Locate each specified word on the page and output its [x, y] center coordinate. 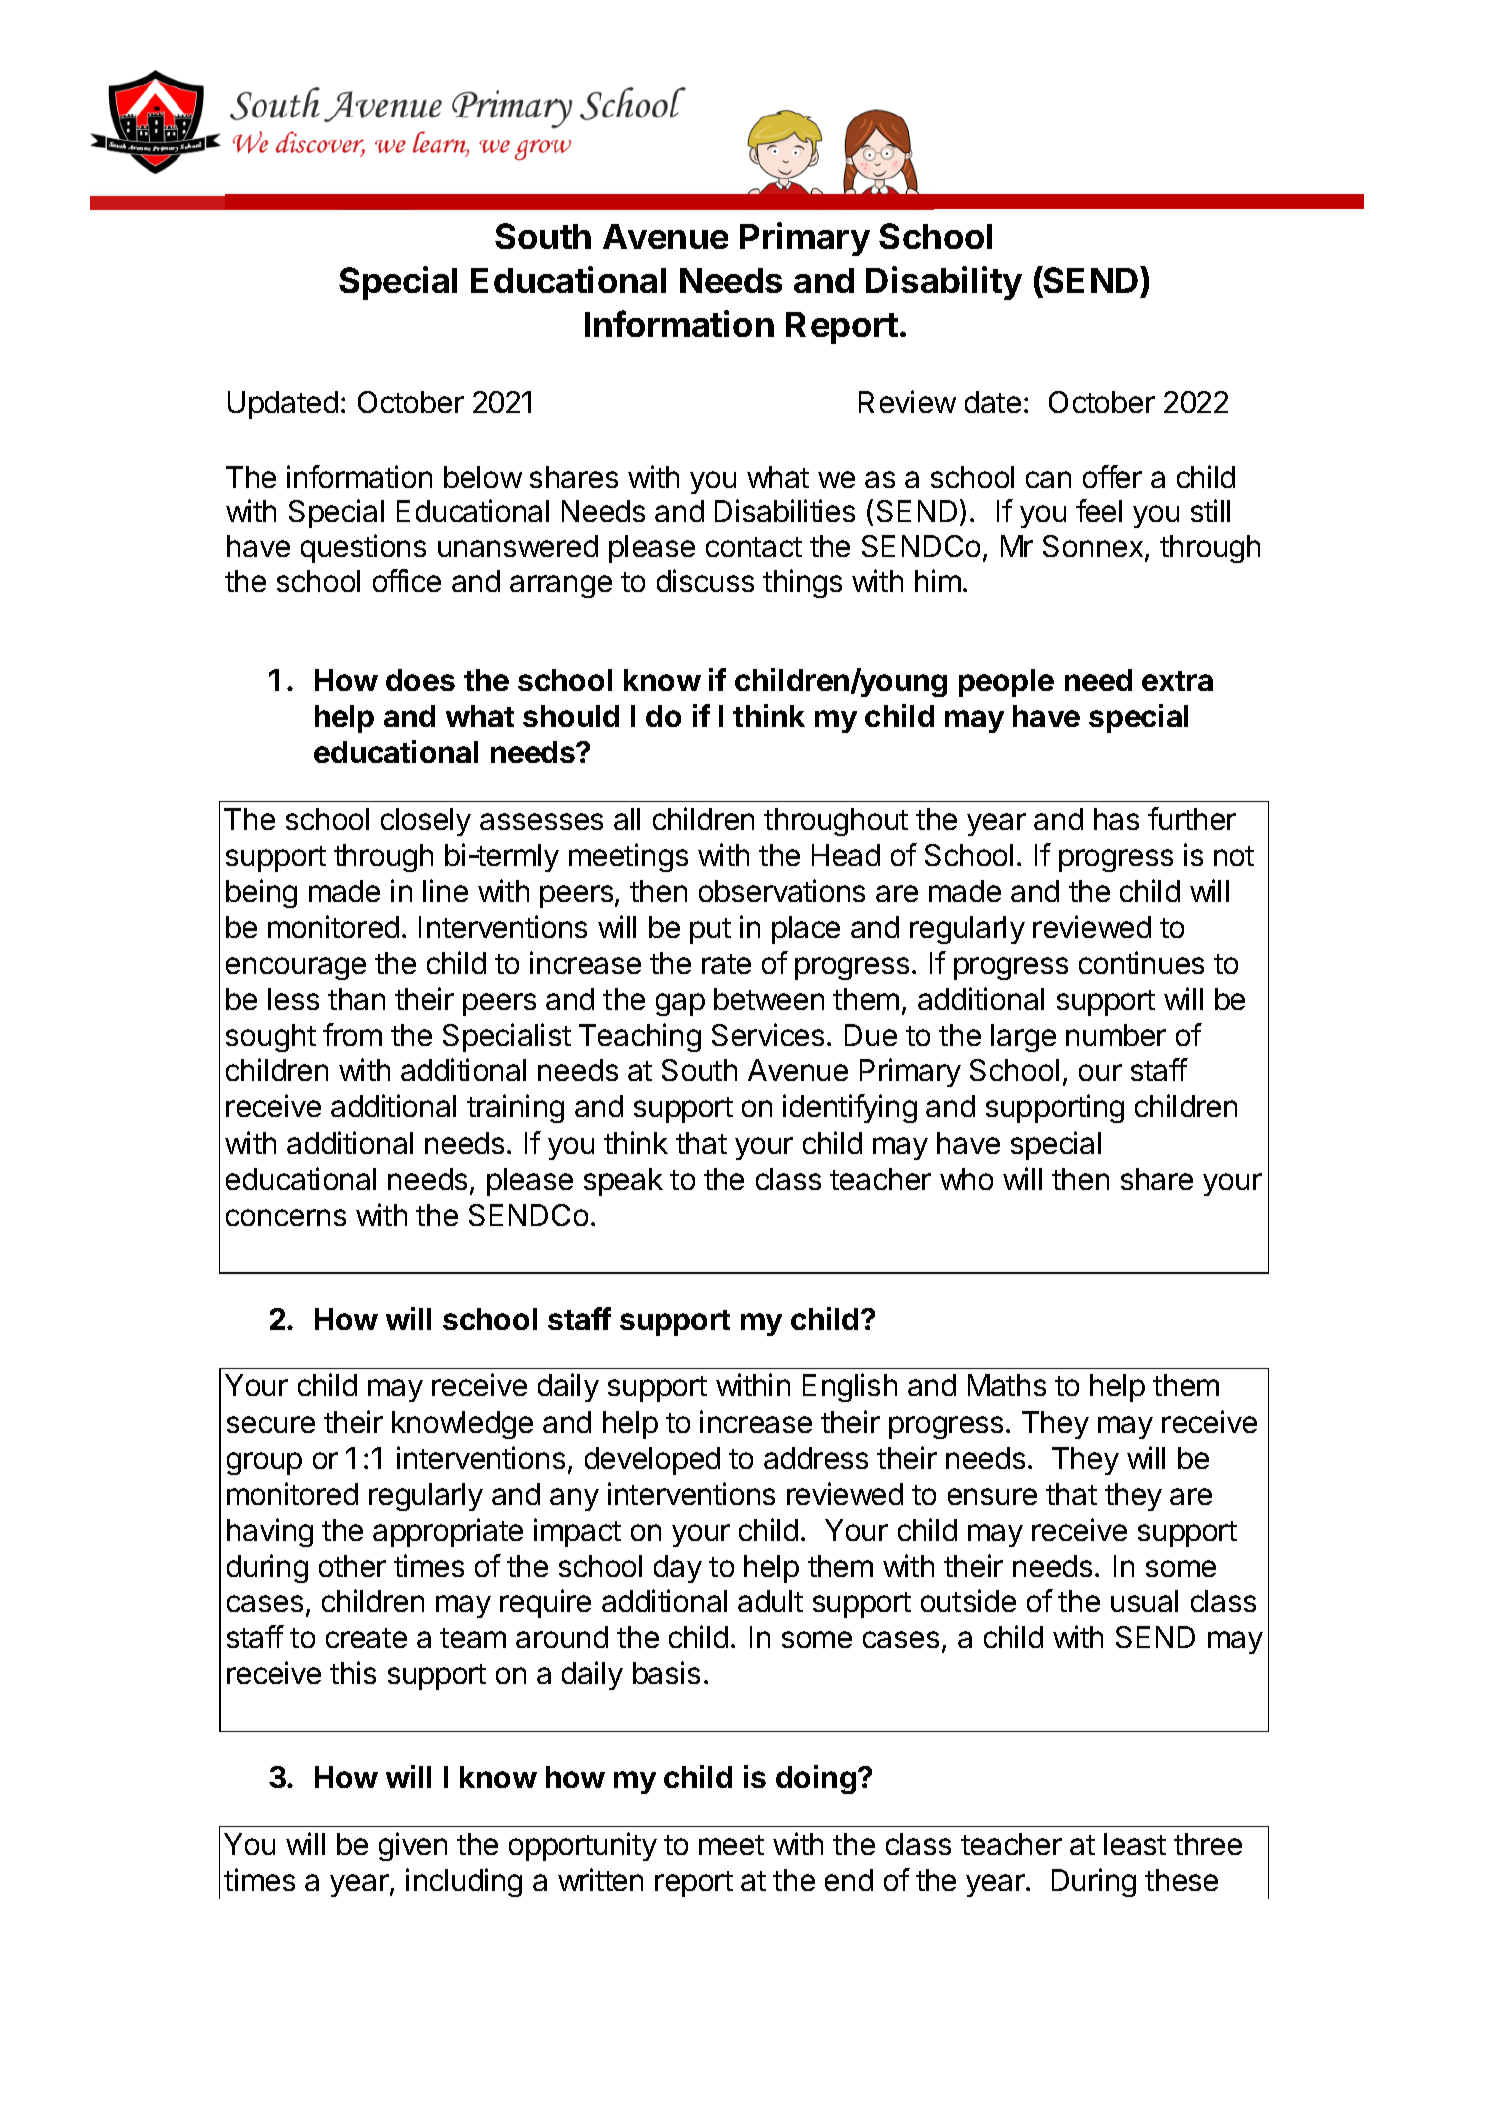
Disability [944, 283]
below [483, 477]
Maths [1007, 1385]
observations [782, 890]
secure [271, 1424]
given [413, 1846]
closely [426, 822]
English [850, 1387]
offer [1112, 476]
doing [816, 1779]
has [1116, 819]
